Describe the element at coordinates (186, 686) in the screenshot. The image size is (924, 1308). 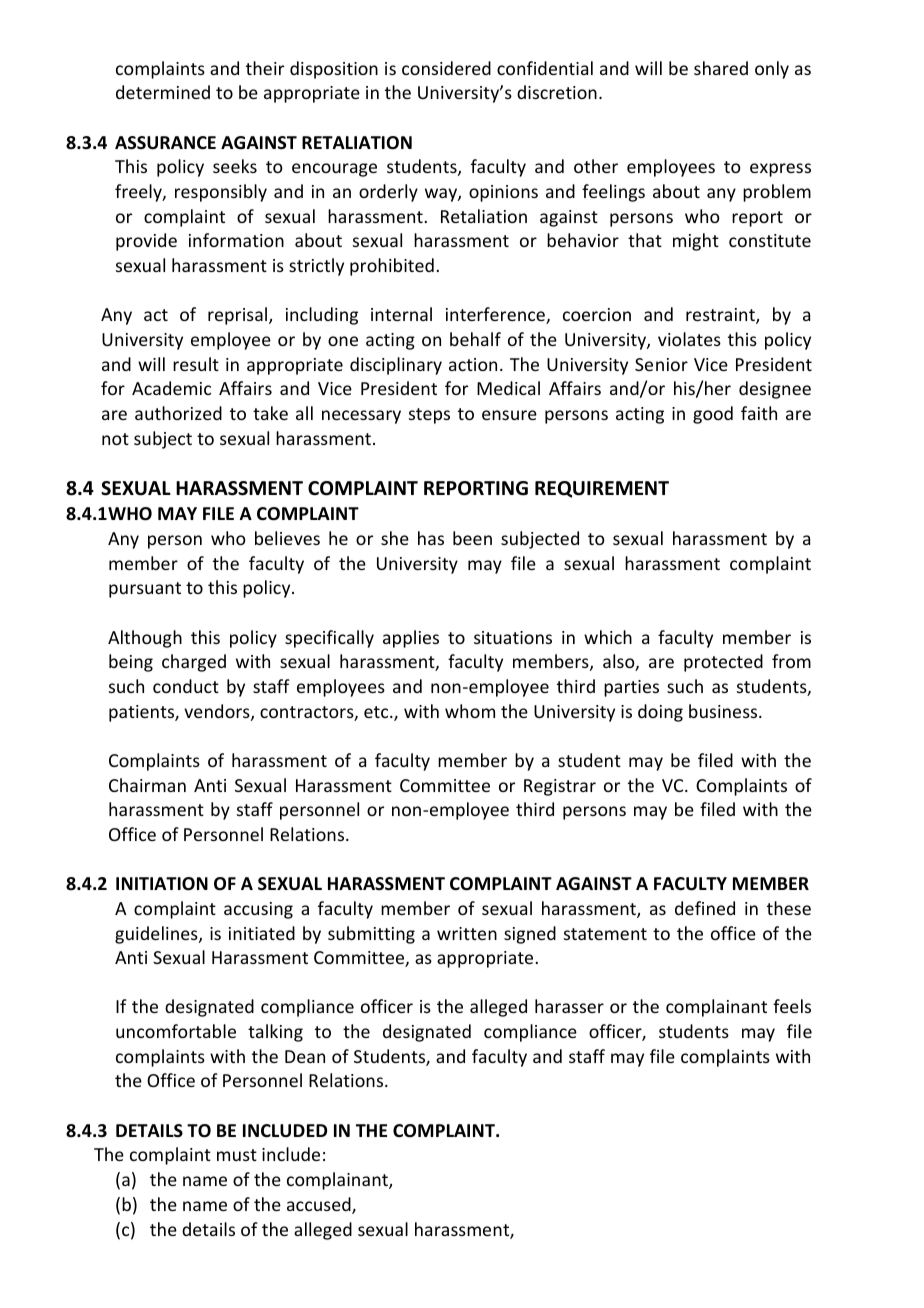
I see `conduct` at that location.
